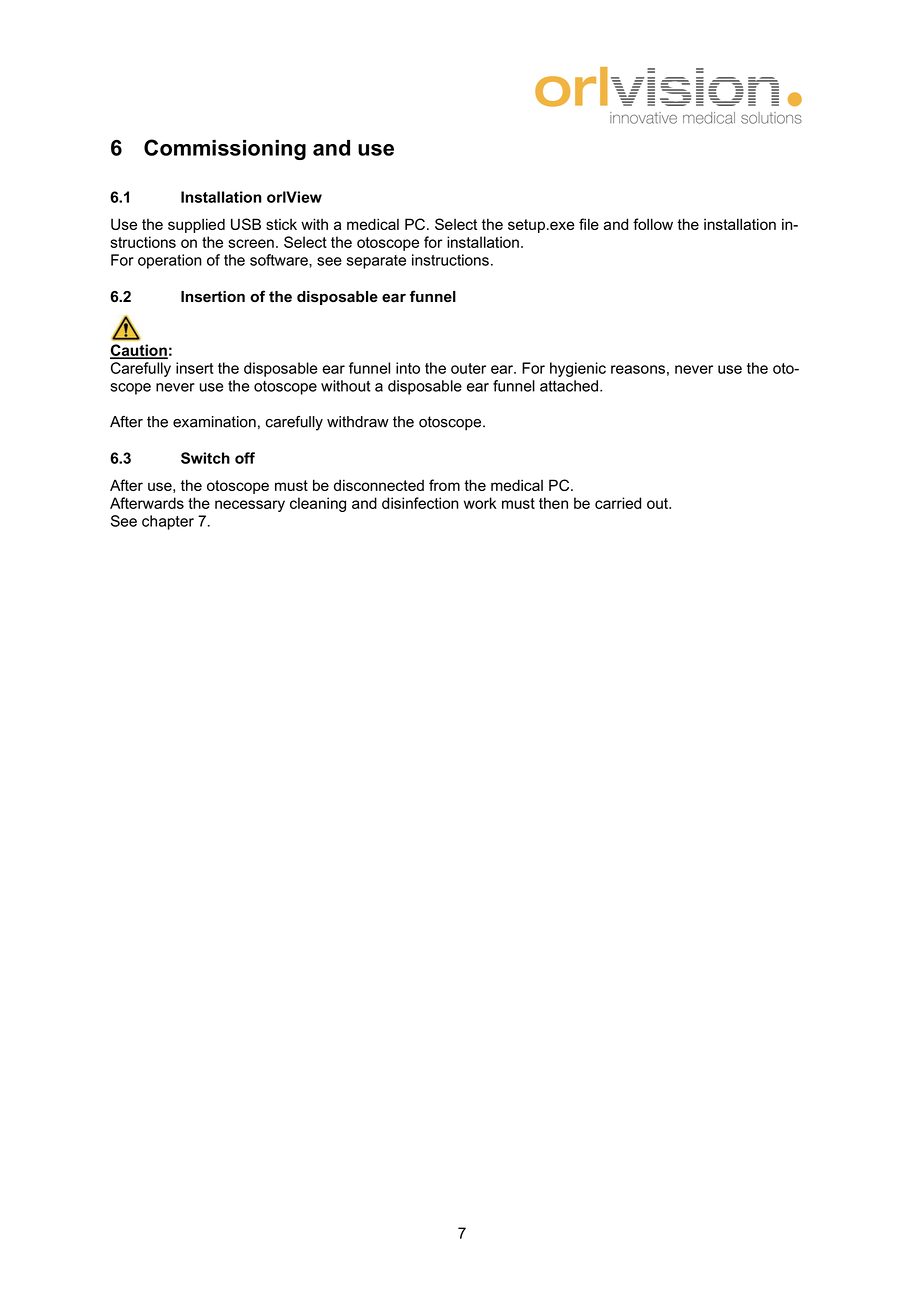  Describe the element at coordinates (250, 506) in the page. I see `necessary` at that location.
